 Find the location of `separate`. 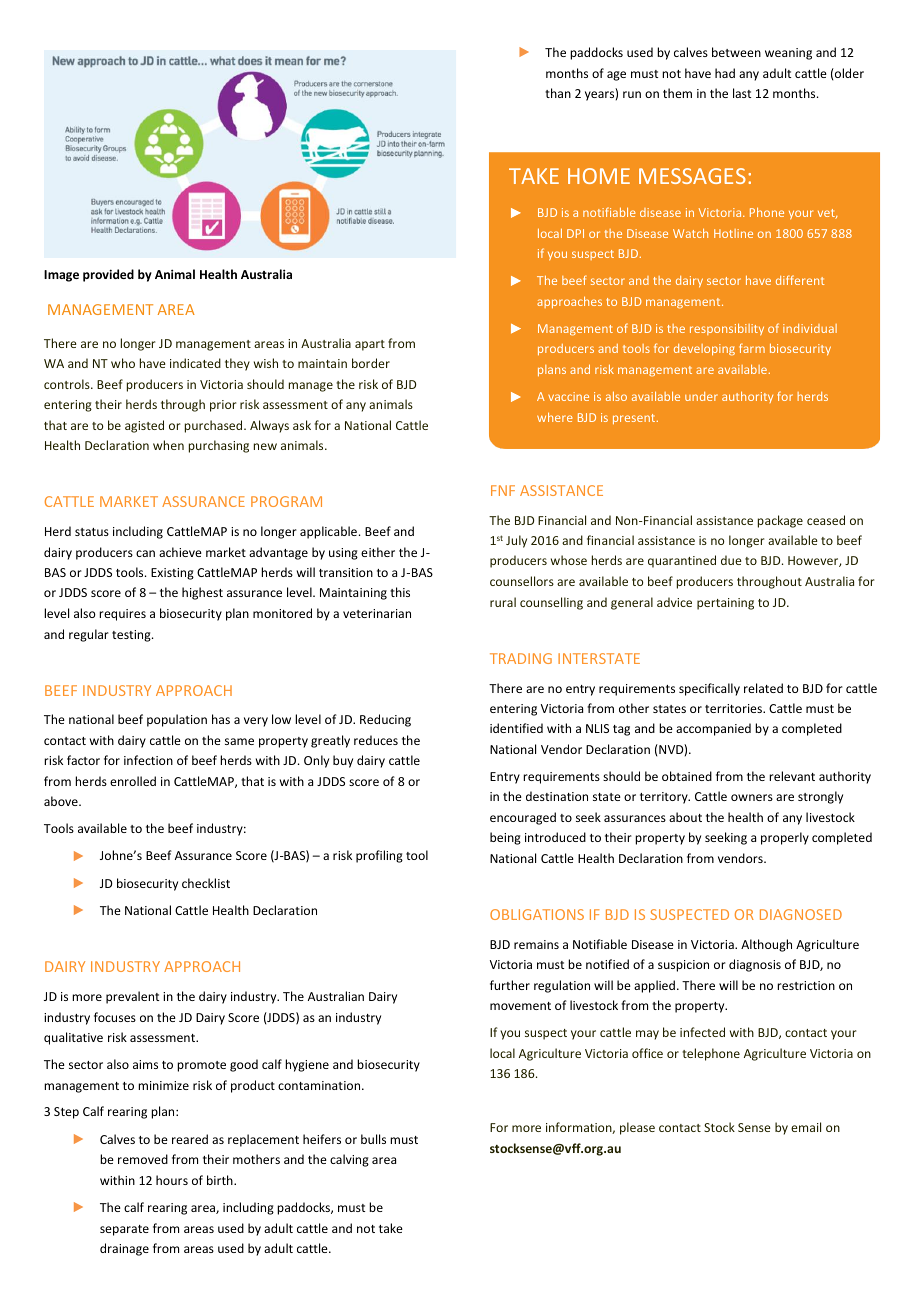

separate is located at coordinates (124, 1230).
